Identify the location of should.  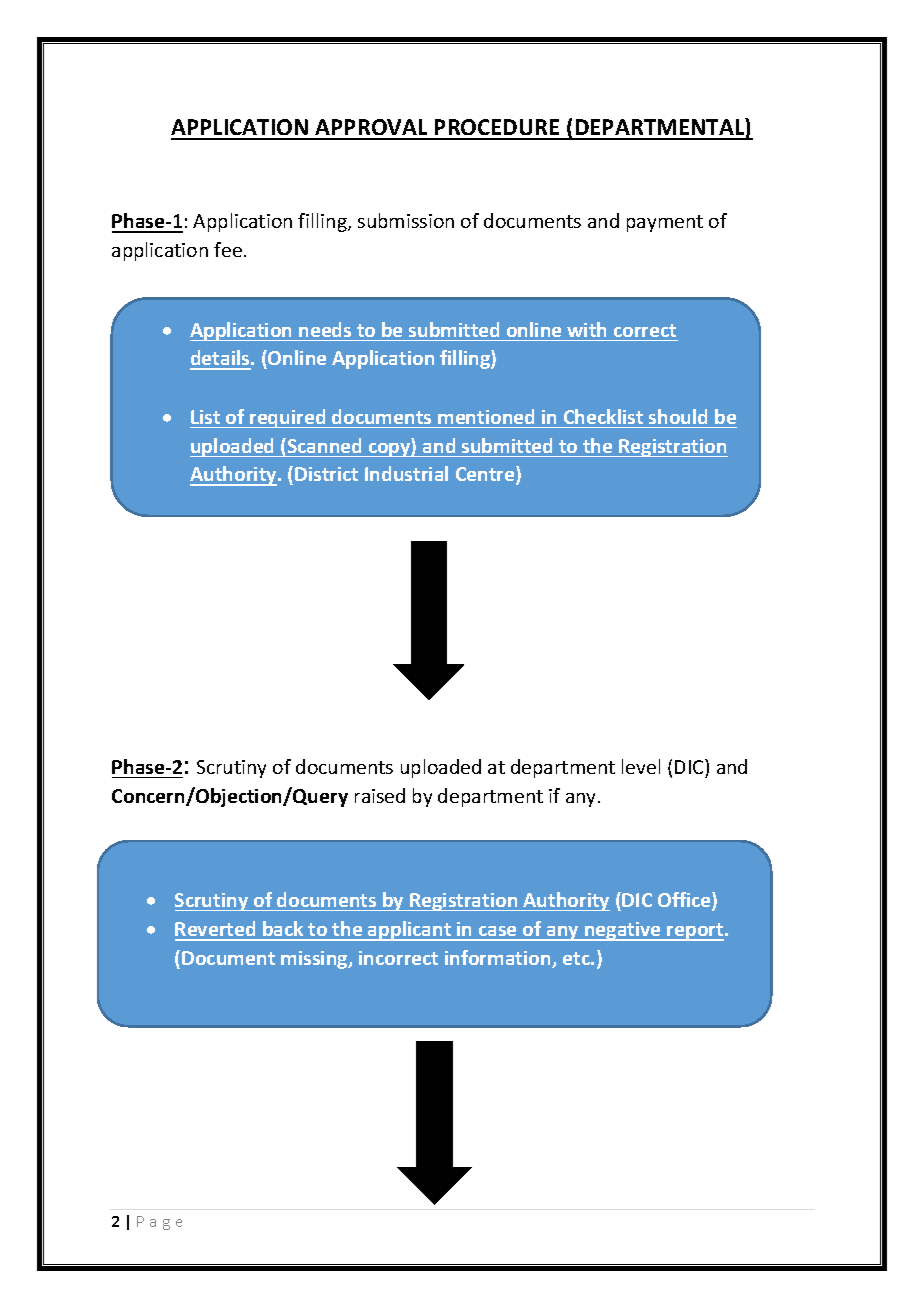
(678, 416).
